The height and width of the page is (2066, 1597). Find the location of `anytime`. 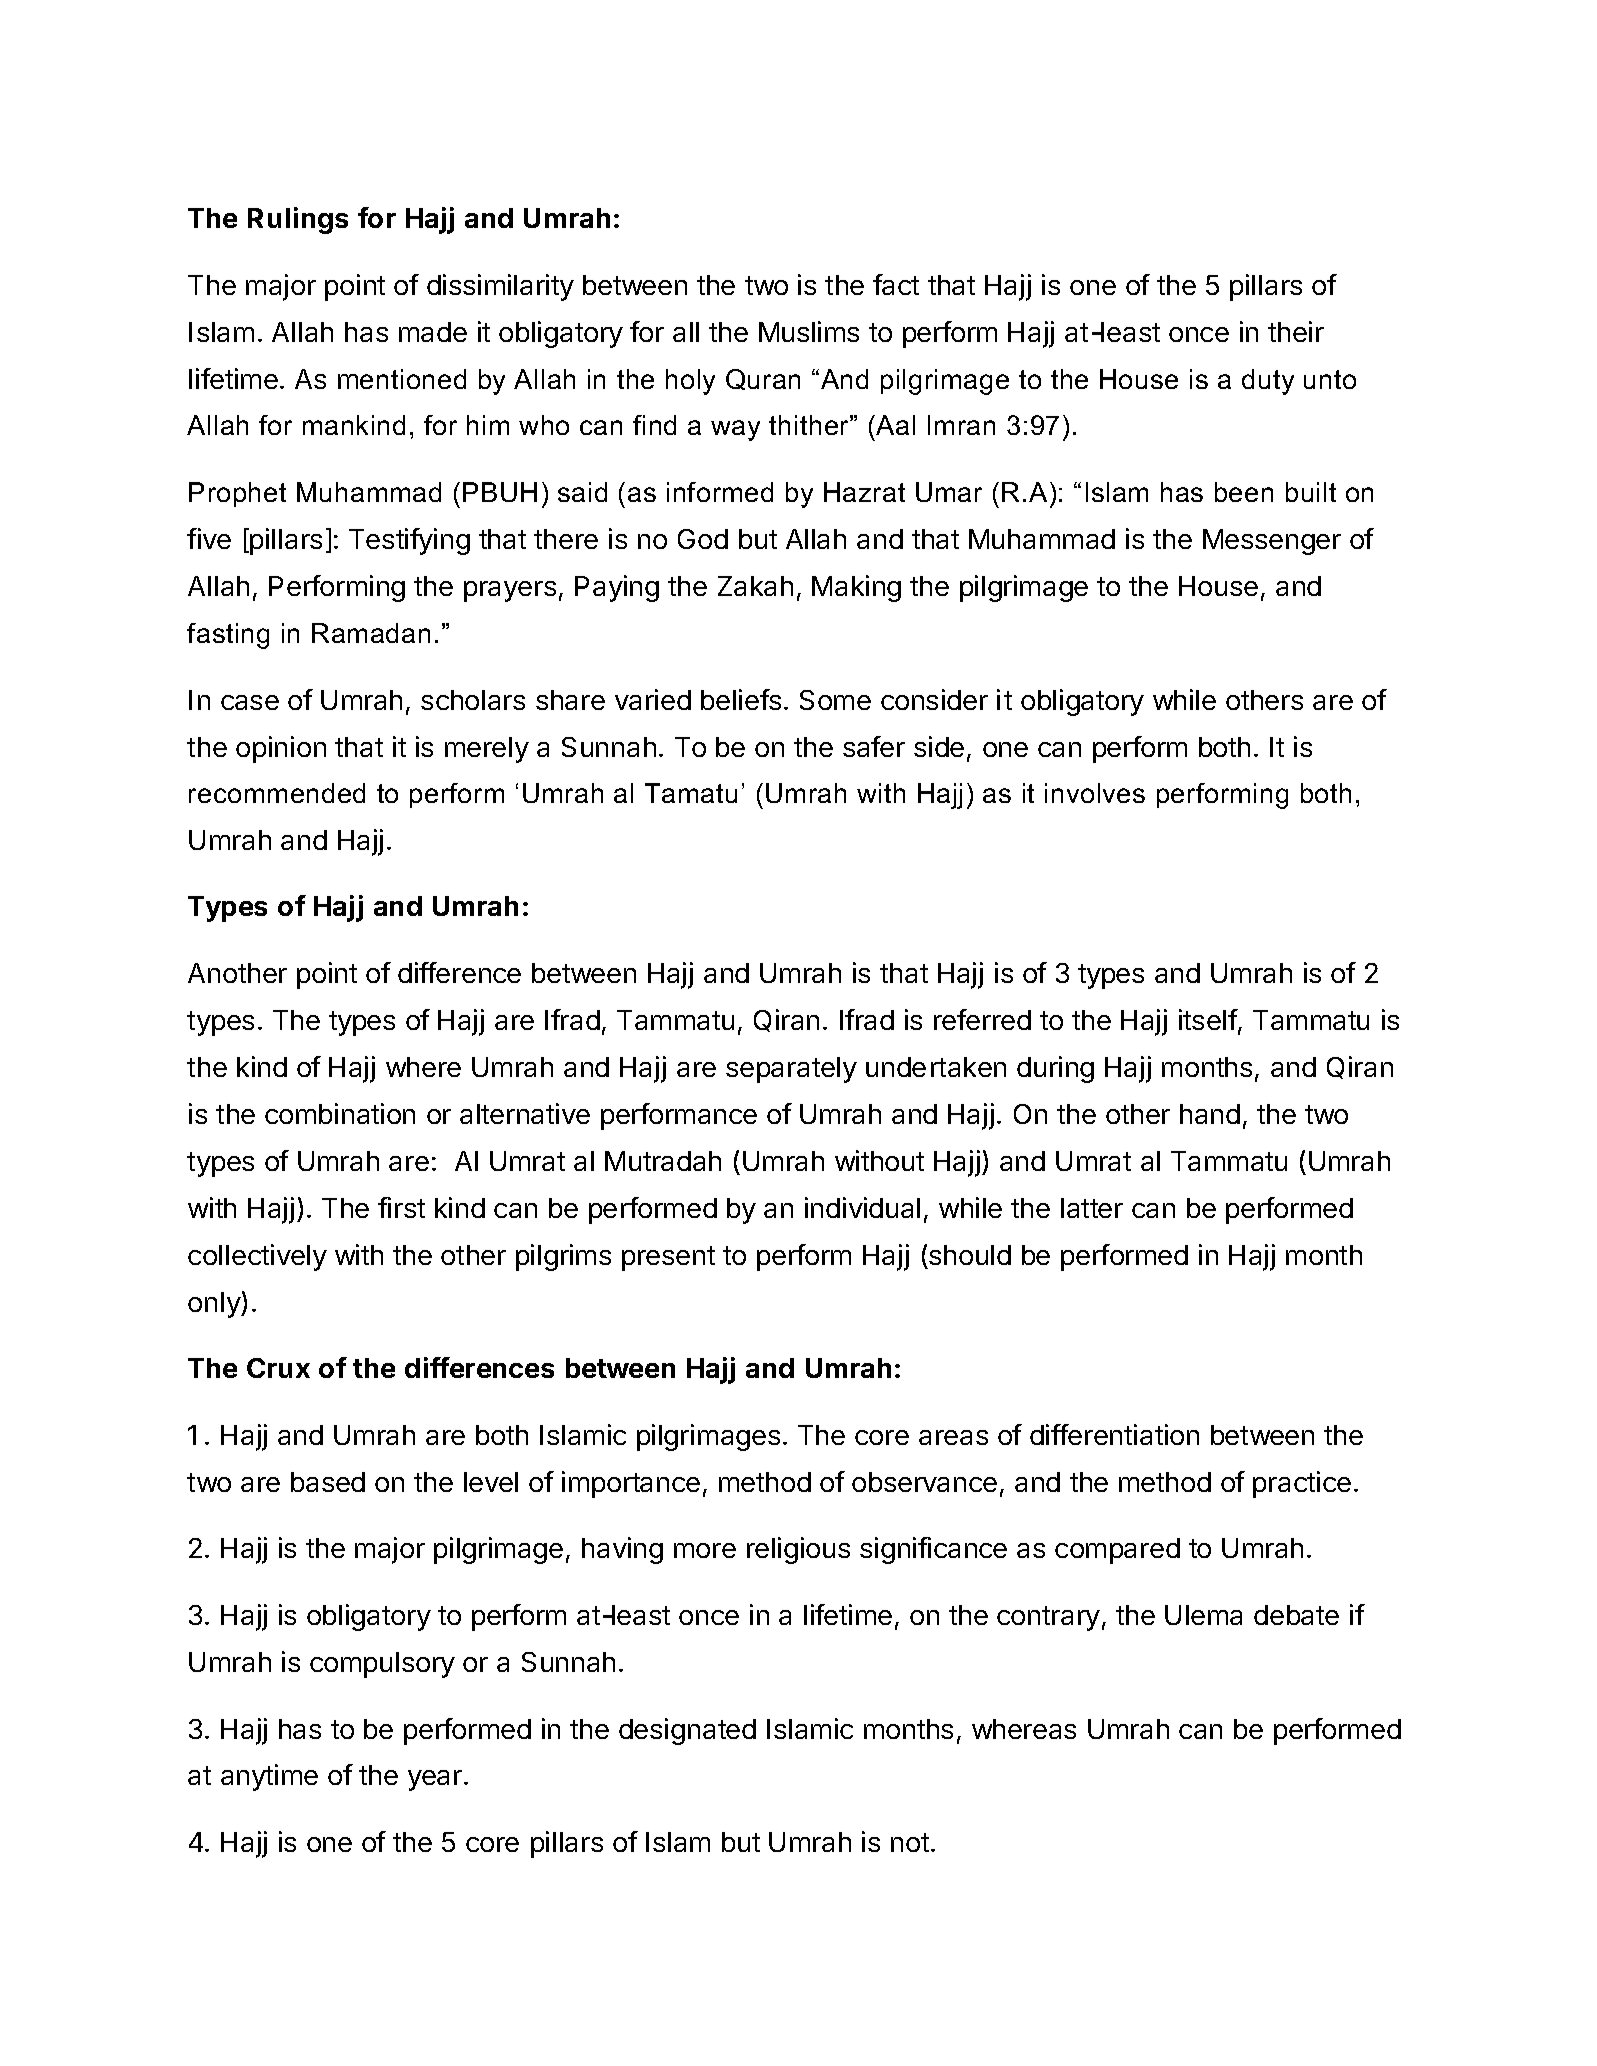

anytime is located at coordinates (269, 1777).
